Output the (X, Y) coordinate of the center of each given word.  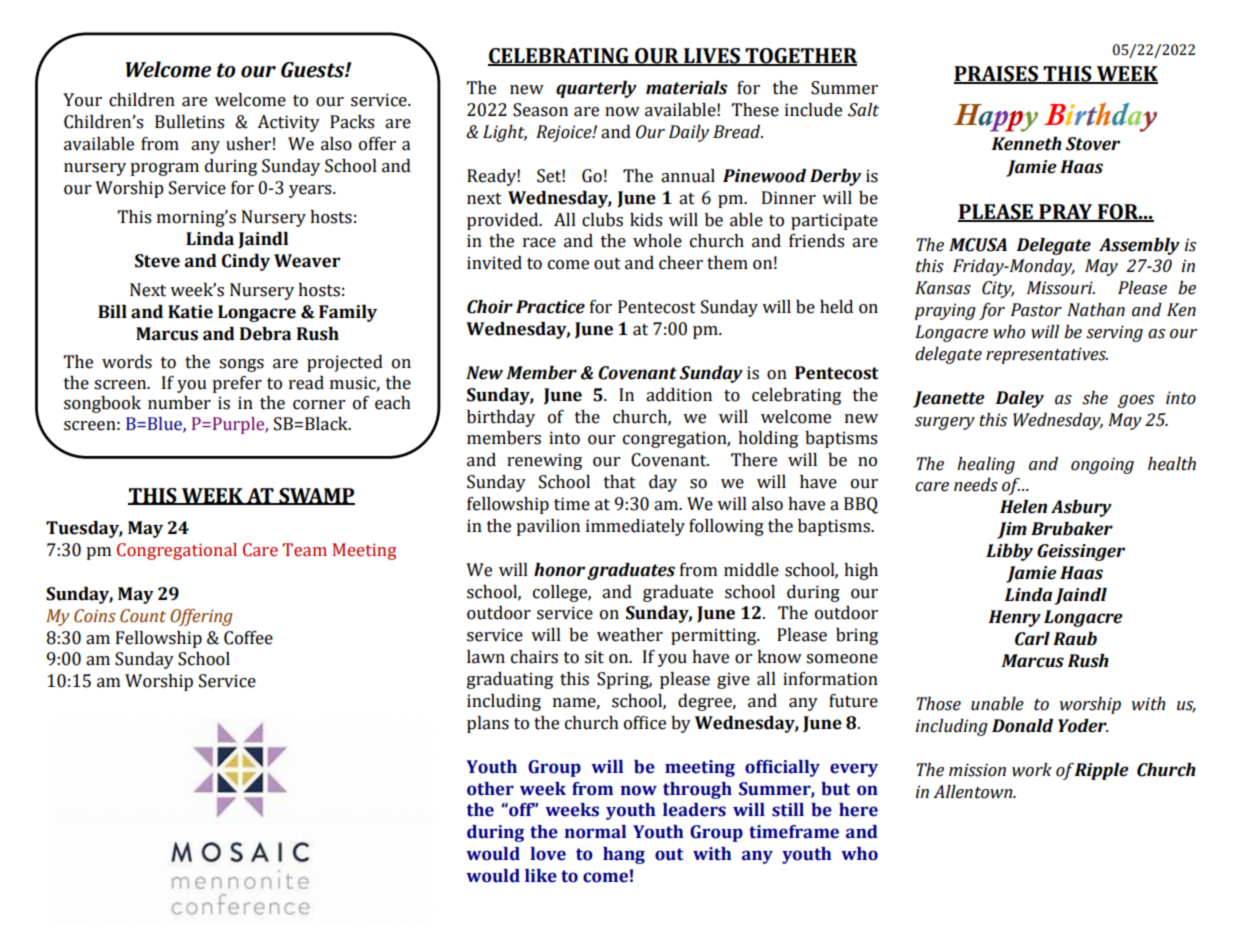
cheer (681, 263)
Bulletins (189, 122)
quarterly (596, 89)
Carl (1032, 639)
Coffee (248, 638)
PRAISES (997, 75)
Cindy (246, 262)
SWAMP (316, 496)
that (620, 482)
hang (624, 855)
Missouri (1061, 288)
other (490, 789)
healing (986, 465)
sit (594, 657)
